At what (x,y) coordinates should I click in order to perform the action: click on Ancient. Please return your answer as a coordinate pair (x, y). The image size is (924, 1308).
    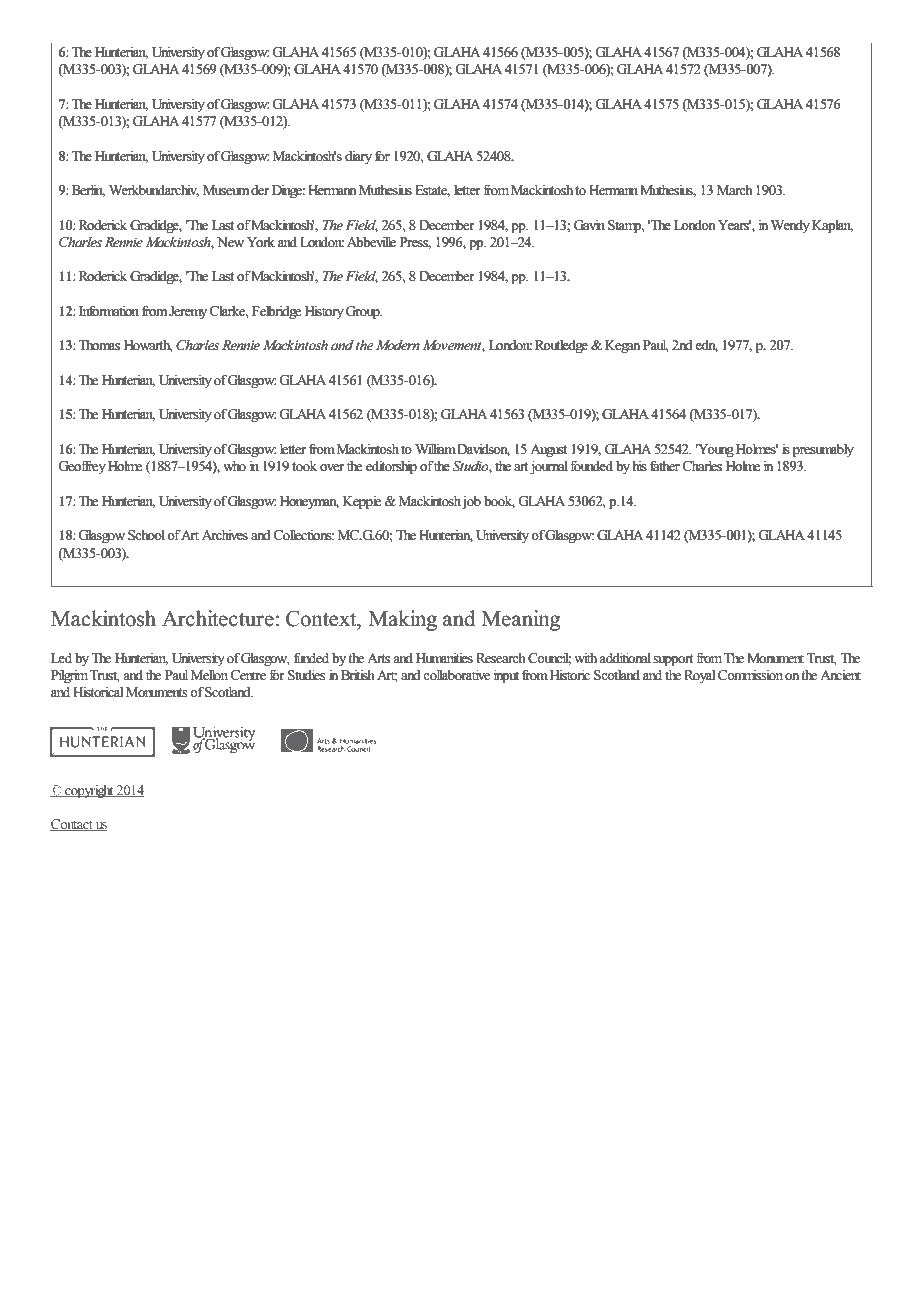
    Looking at the image, I should click on (840, 675).
